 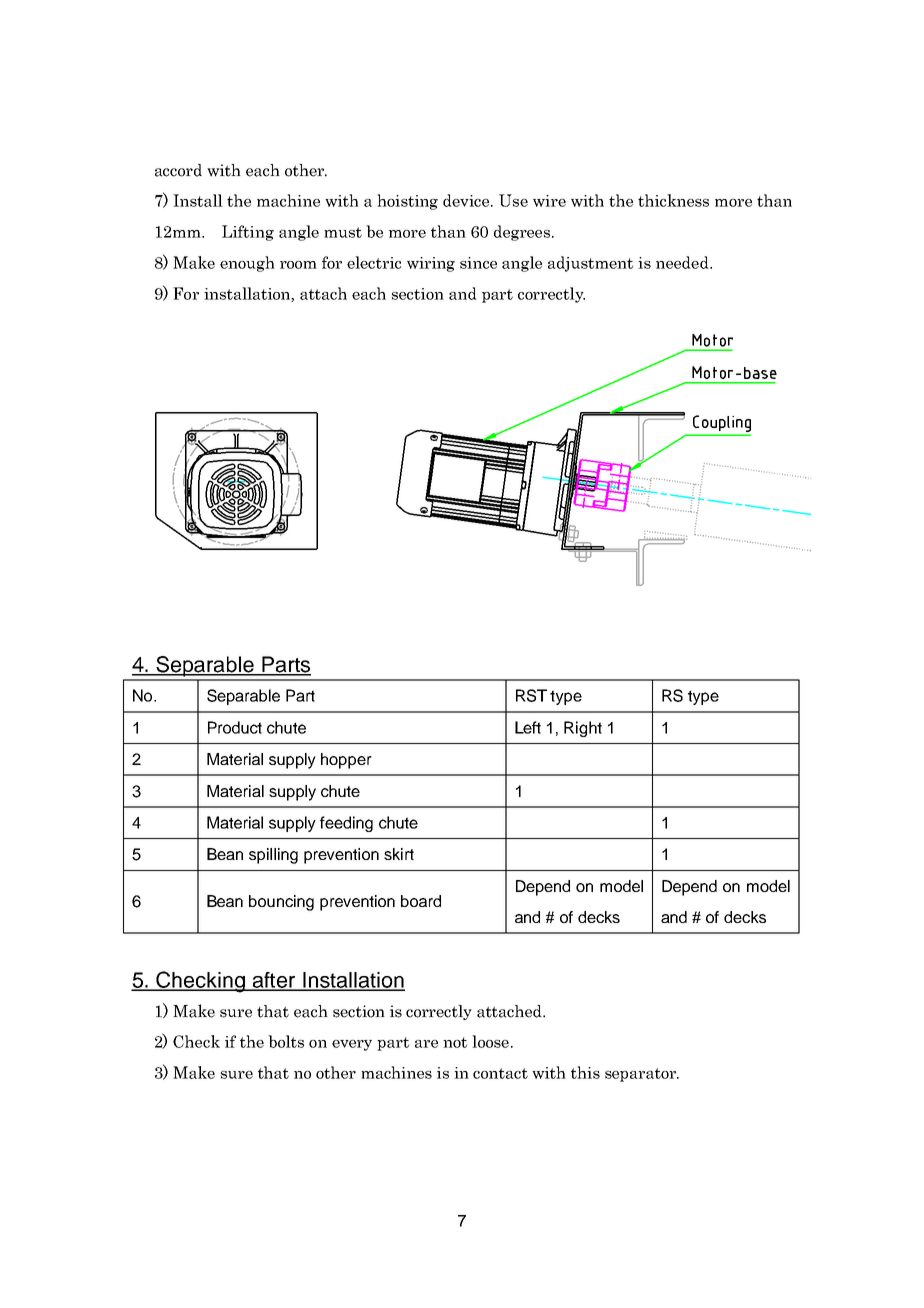 What do you see at coordinates (407, 202) in the screenshot?
I see `hoisting` at bounding box center [407, 202].
